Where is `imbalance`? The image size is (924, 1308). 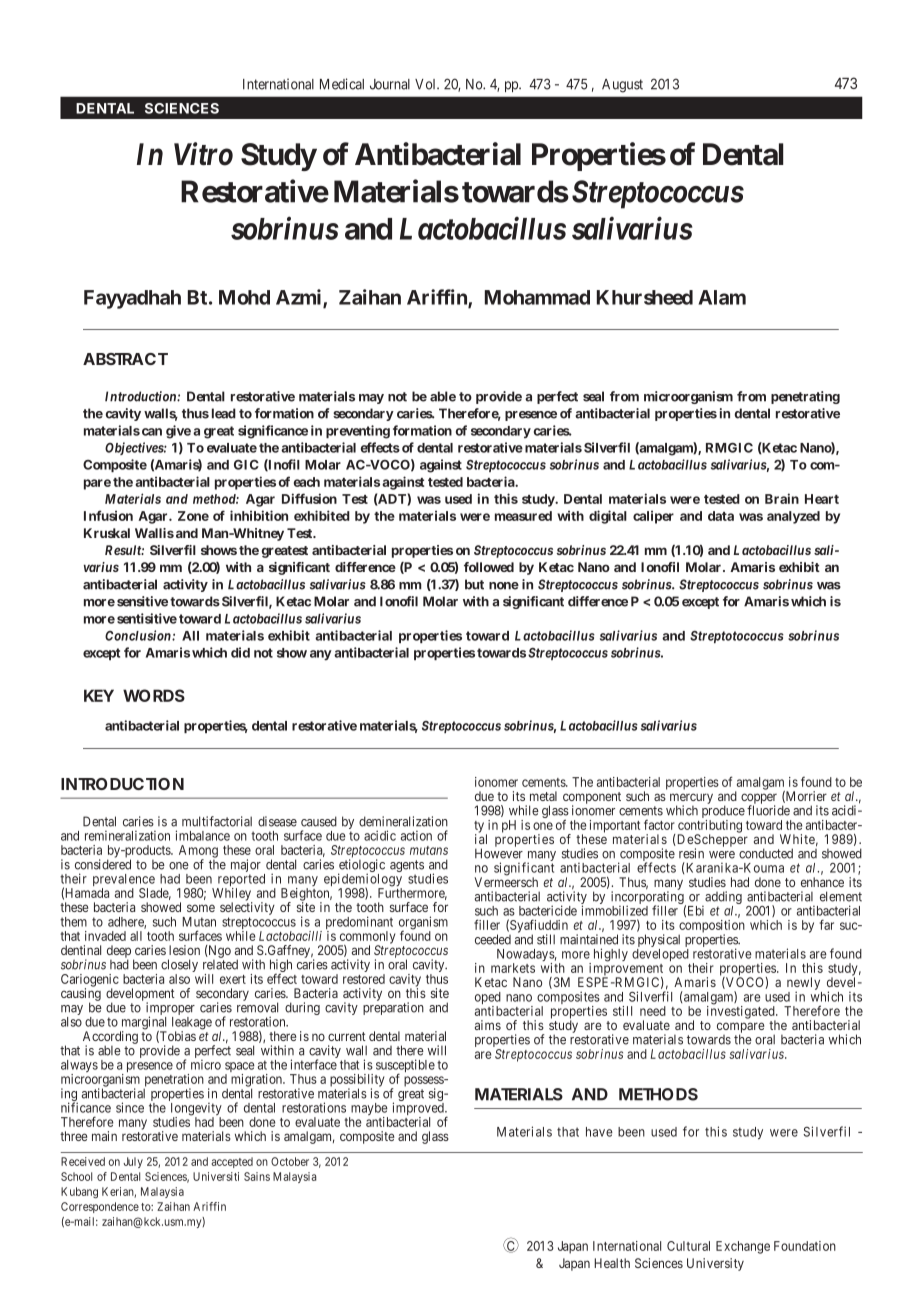
imbalance is located at coordinates (203, 835).
